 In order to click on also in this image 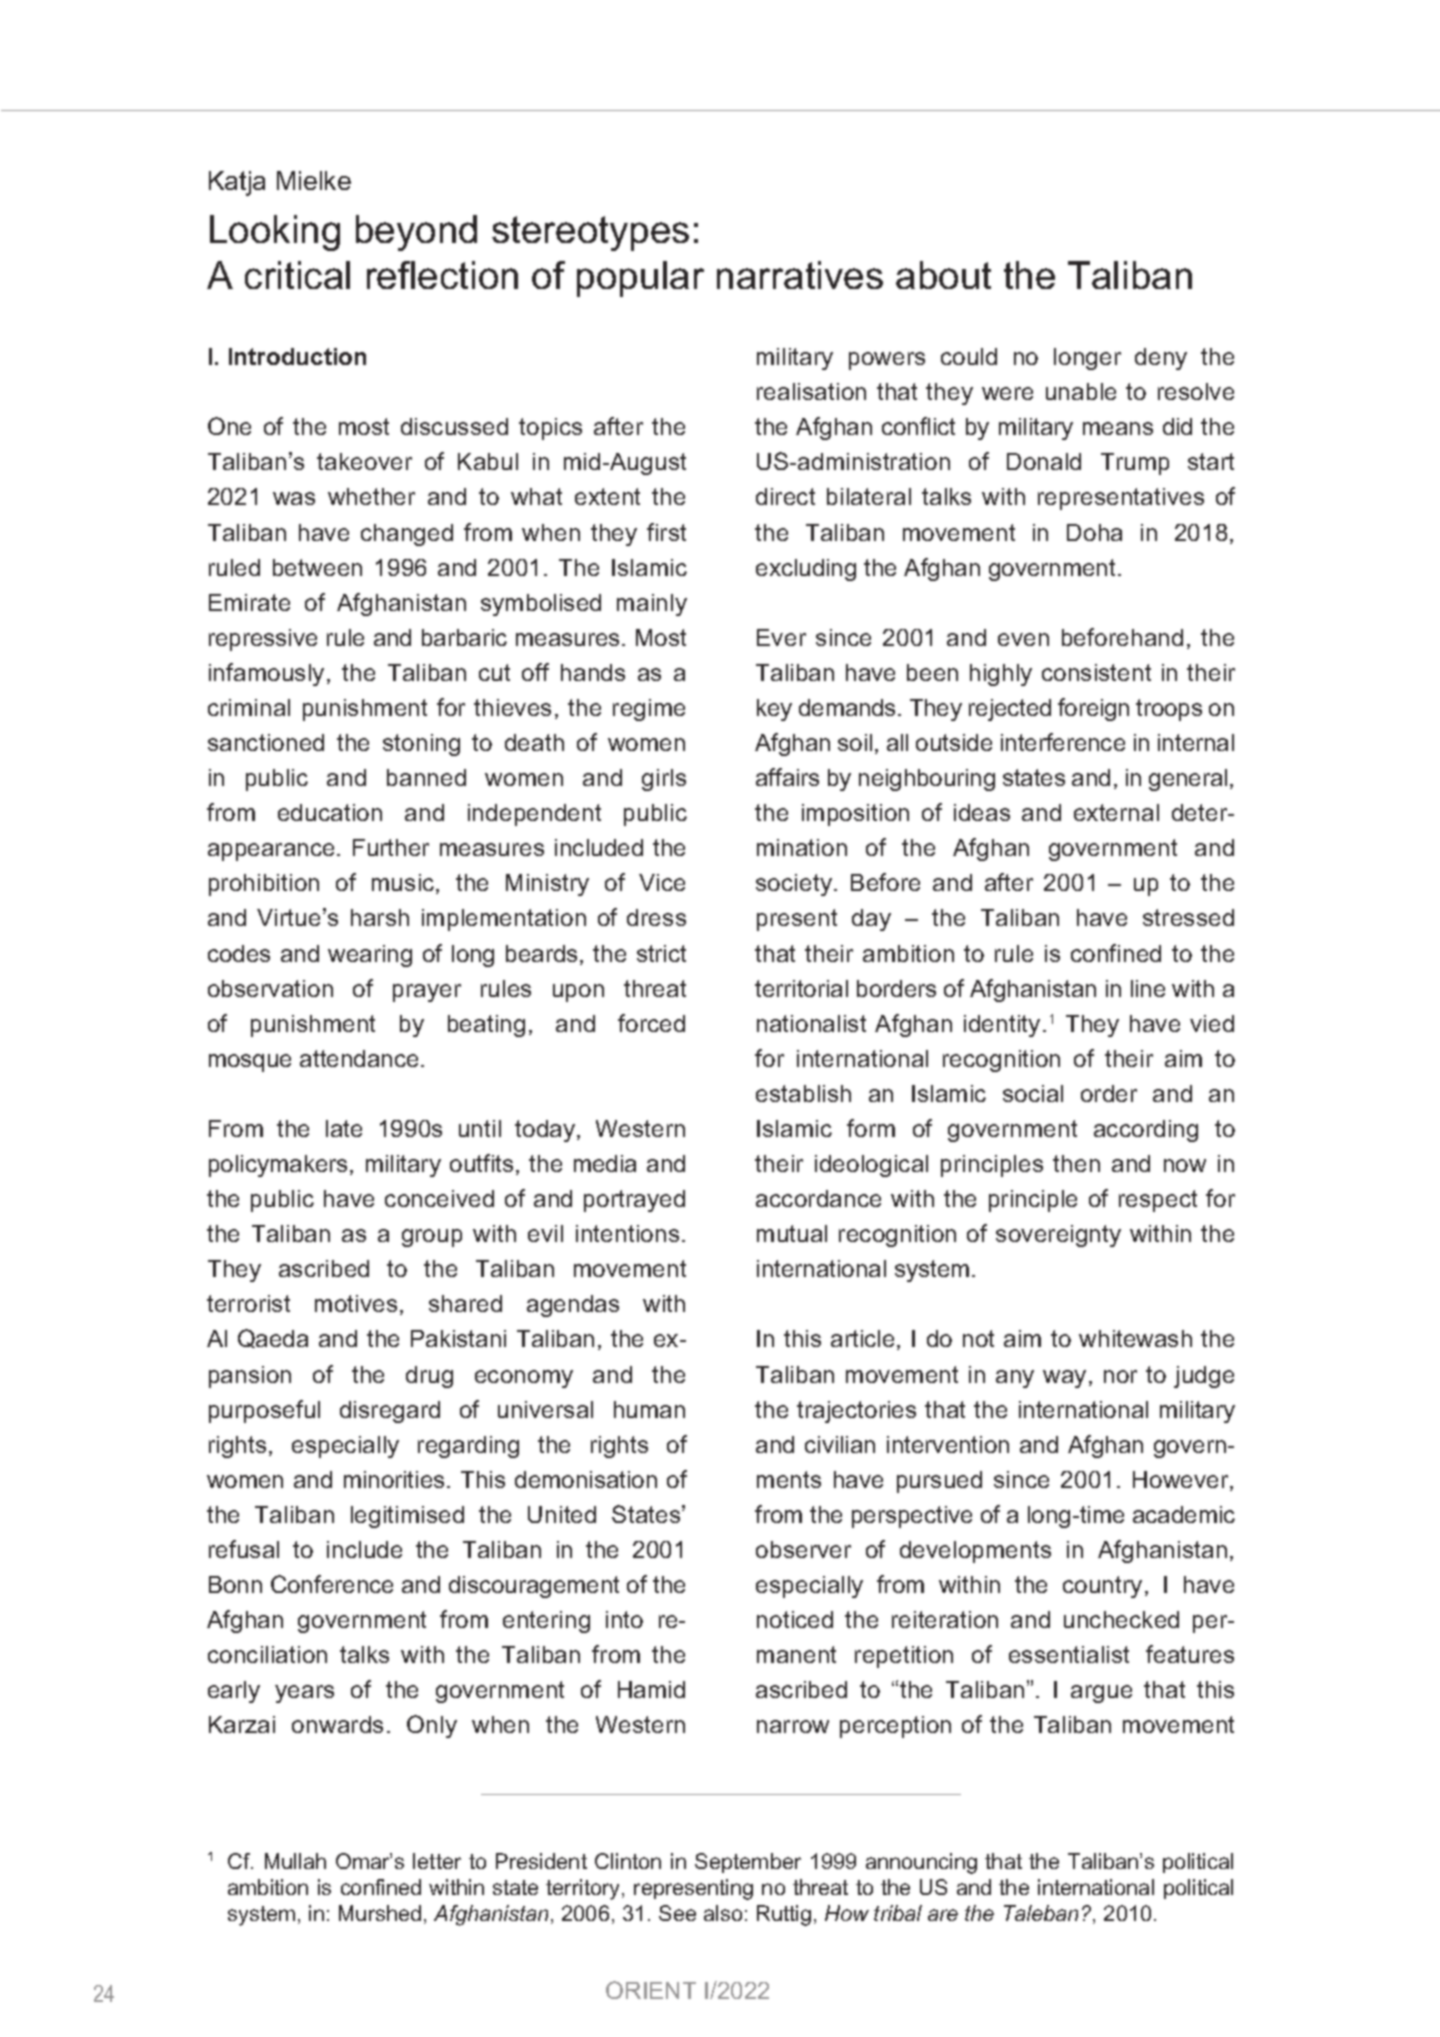, I will do `click(723, 1913)`.
